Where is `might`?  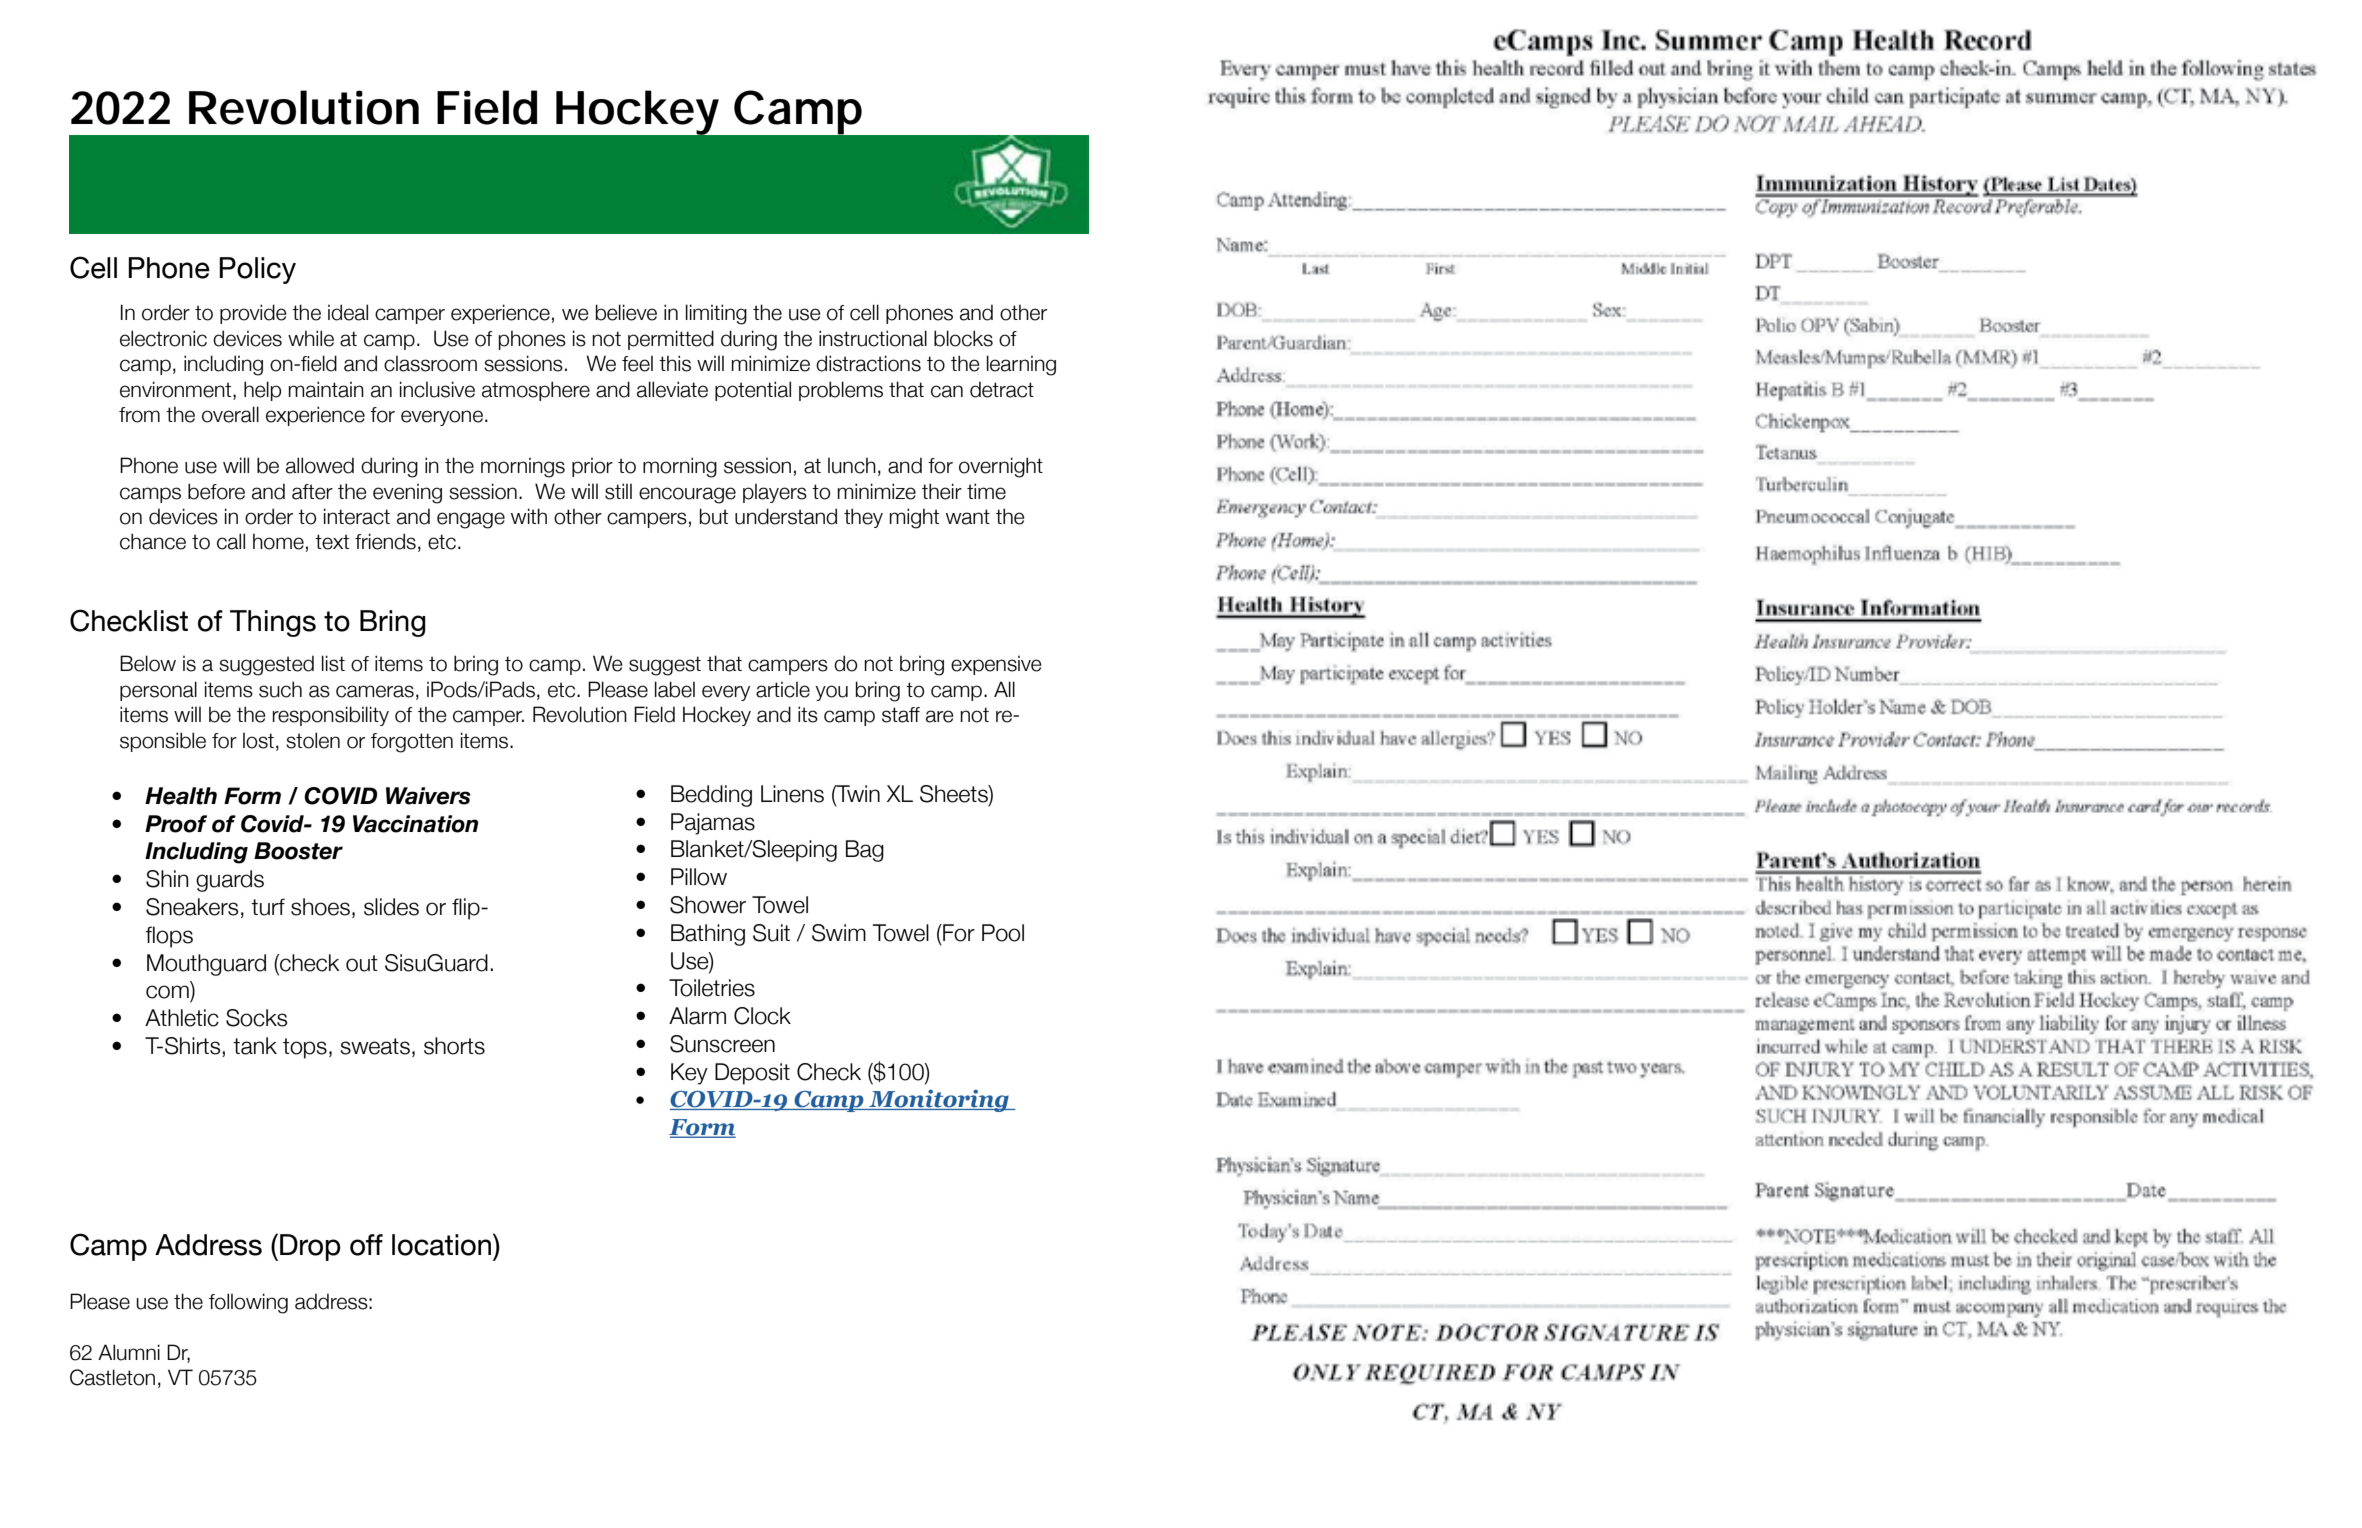
might is located at coordinates (914, 518).
